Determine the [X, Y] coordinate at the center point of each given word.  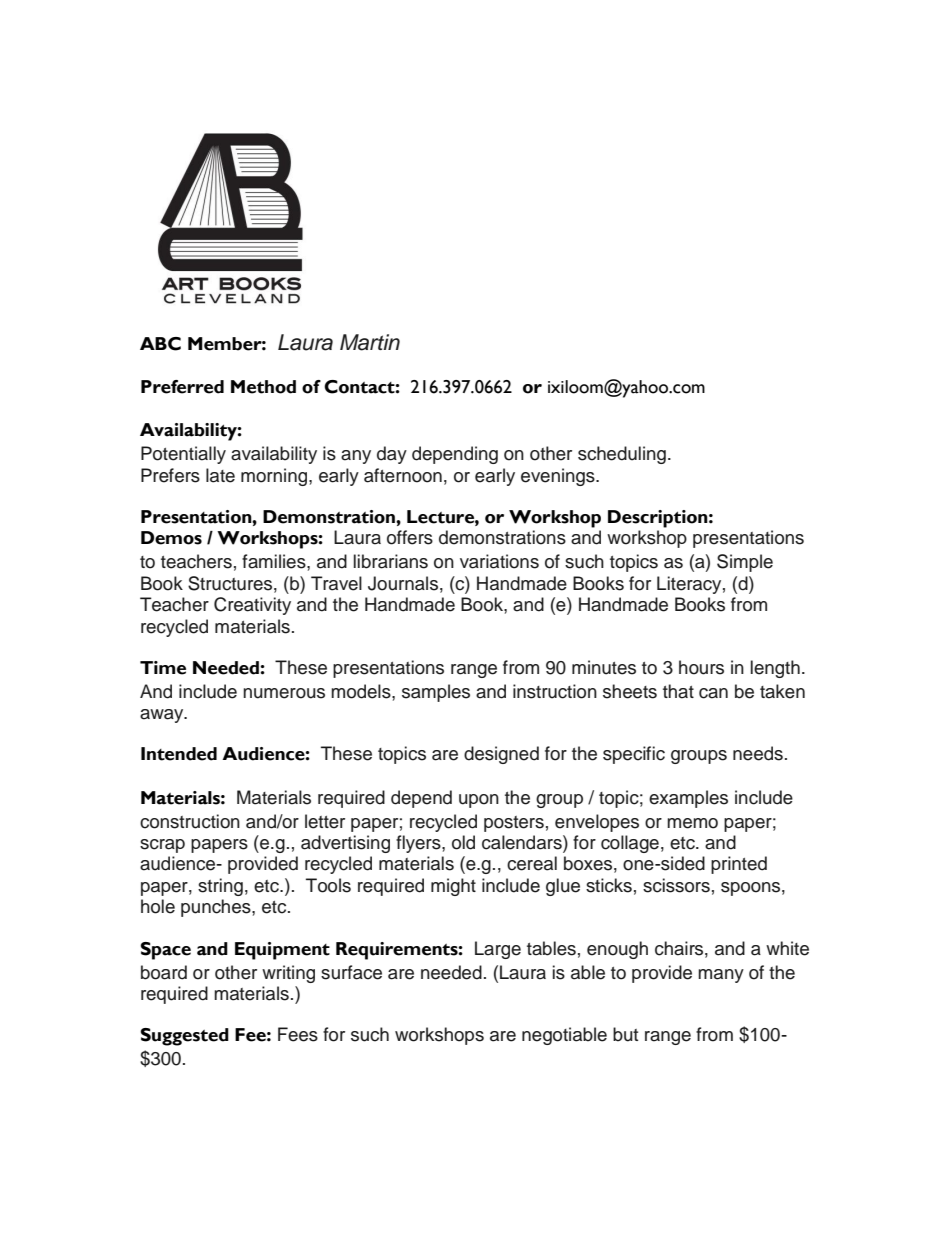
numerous [284, 693]
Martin [370, 342]
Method [263, 387]
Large [498, 950]
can [713, 693]
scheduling [622, 455]
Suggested [184, 1037]
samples [436, 693]
